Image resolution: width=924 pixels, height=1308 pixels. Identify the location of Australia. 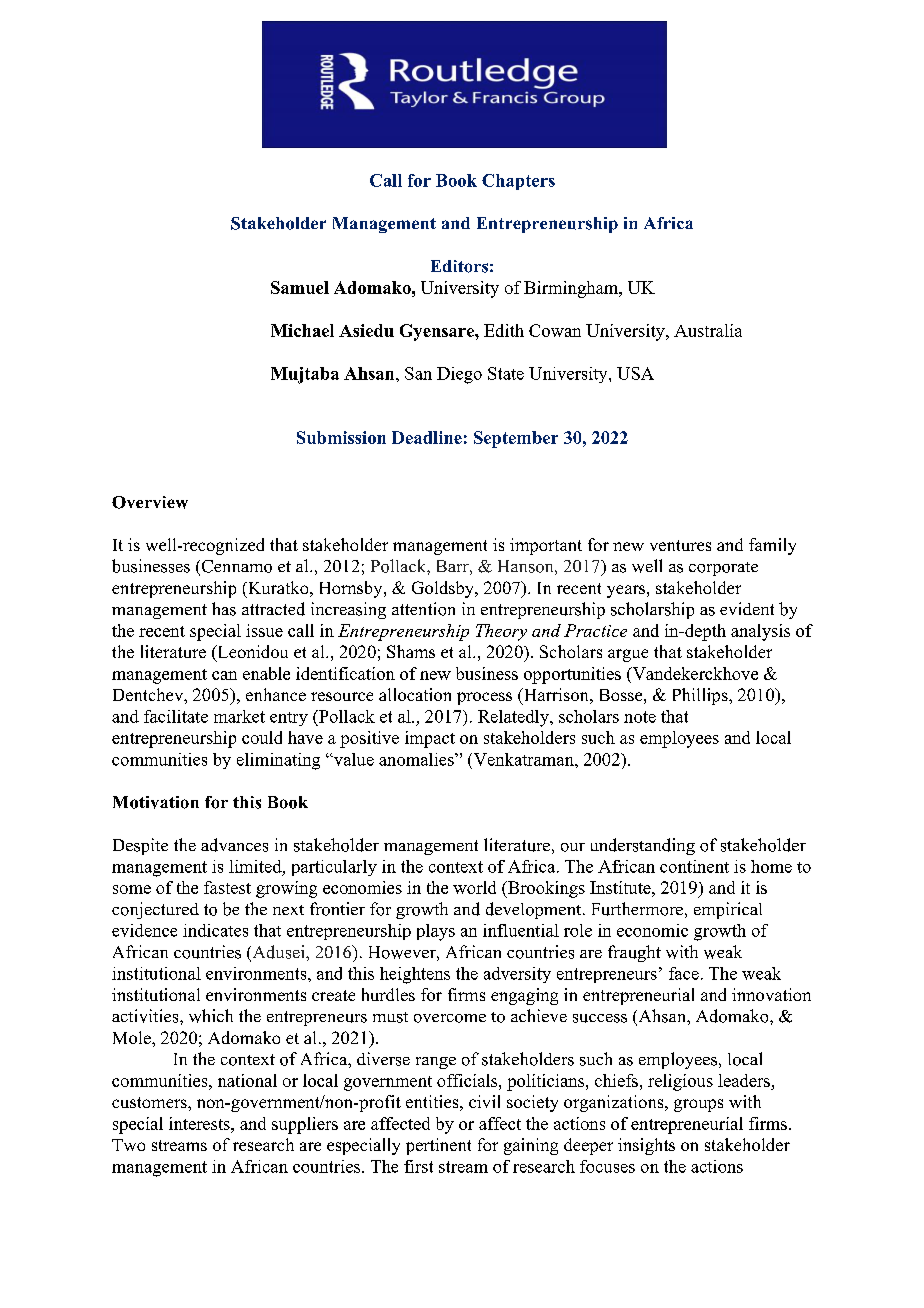
(708, 330).
